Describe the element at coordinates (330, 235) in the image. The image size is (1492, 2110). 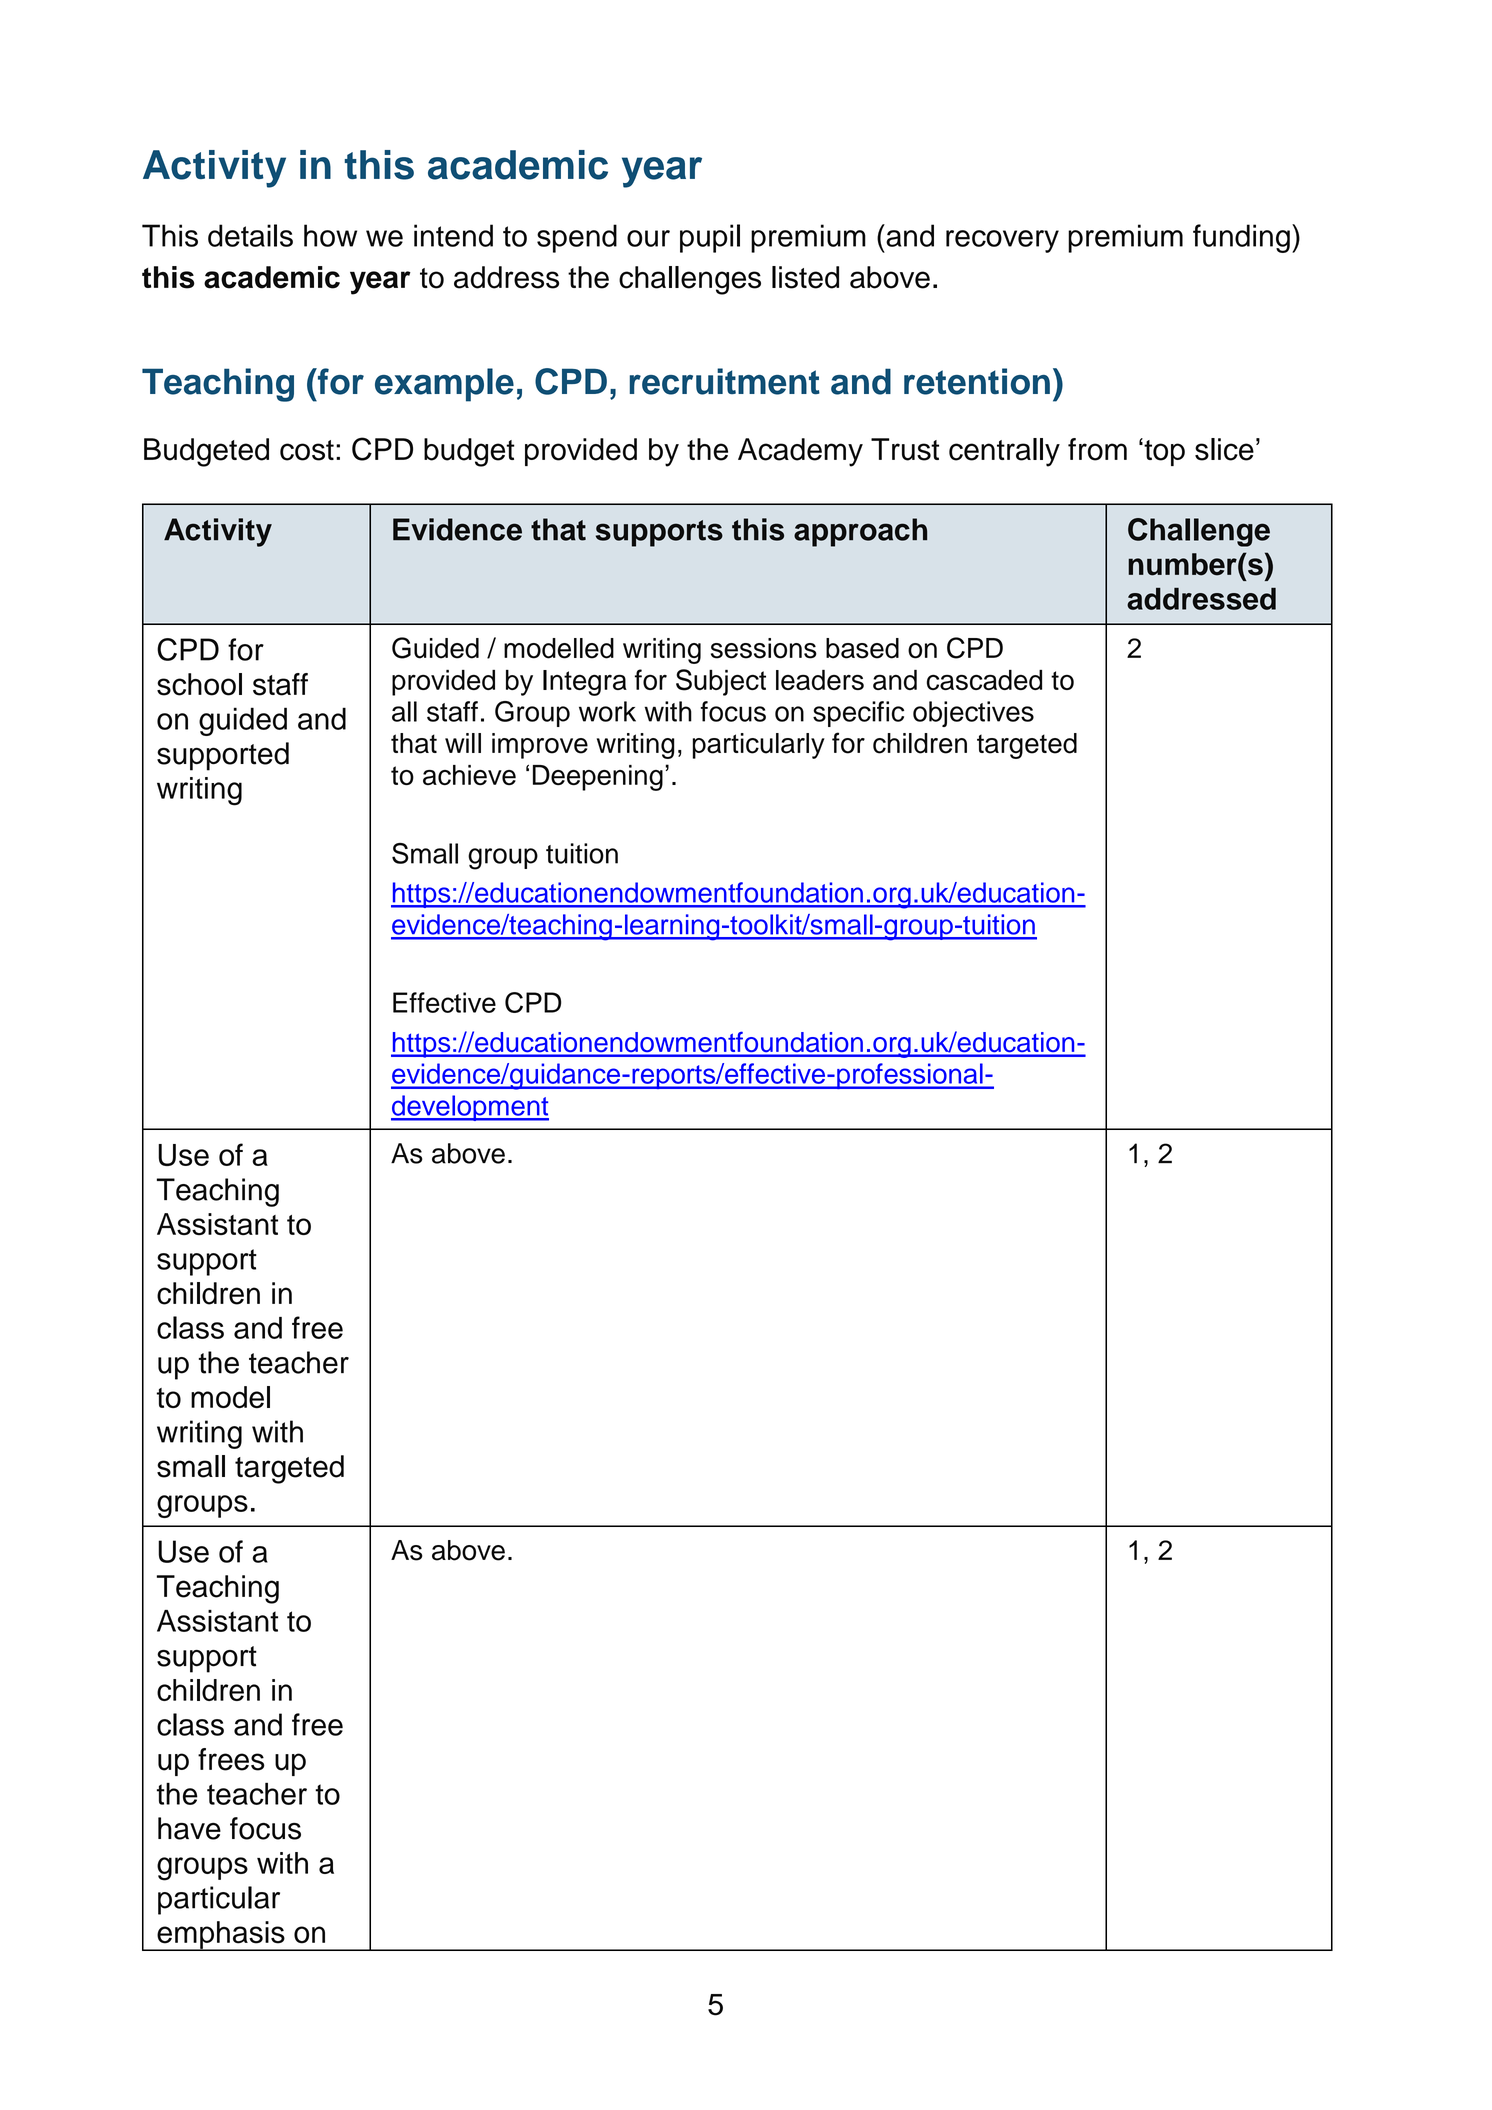
I see `how` at that location.
